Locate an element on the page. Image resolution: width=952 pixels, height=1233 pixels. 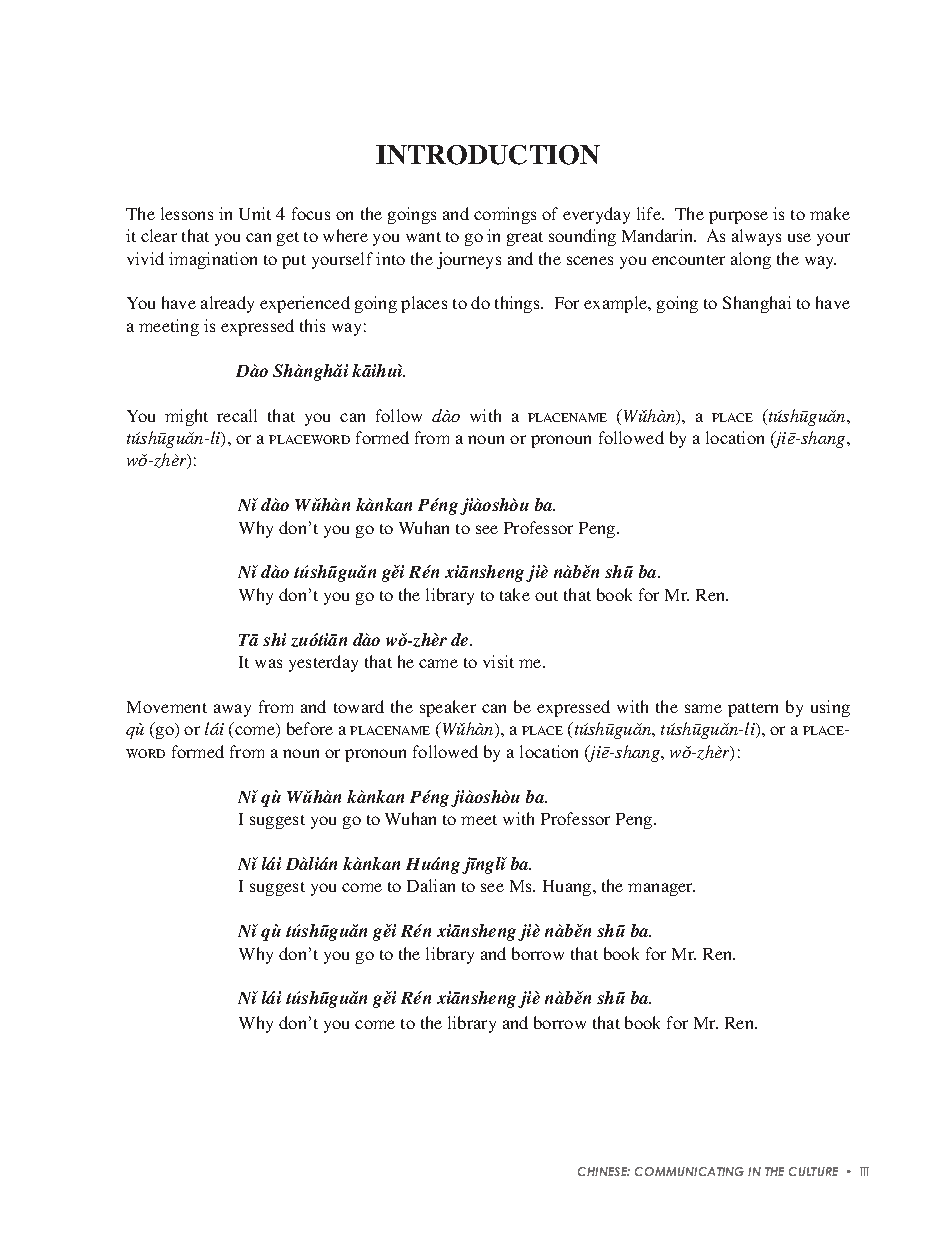
Huang is located at coordinates (568, 888).
